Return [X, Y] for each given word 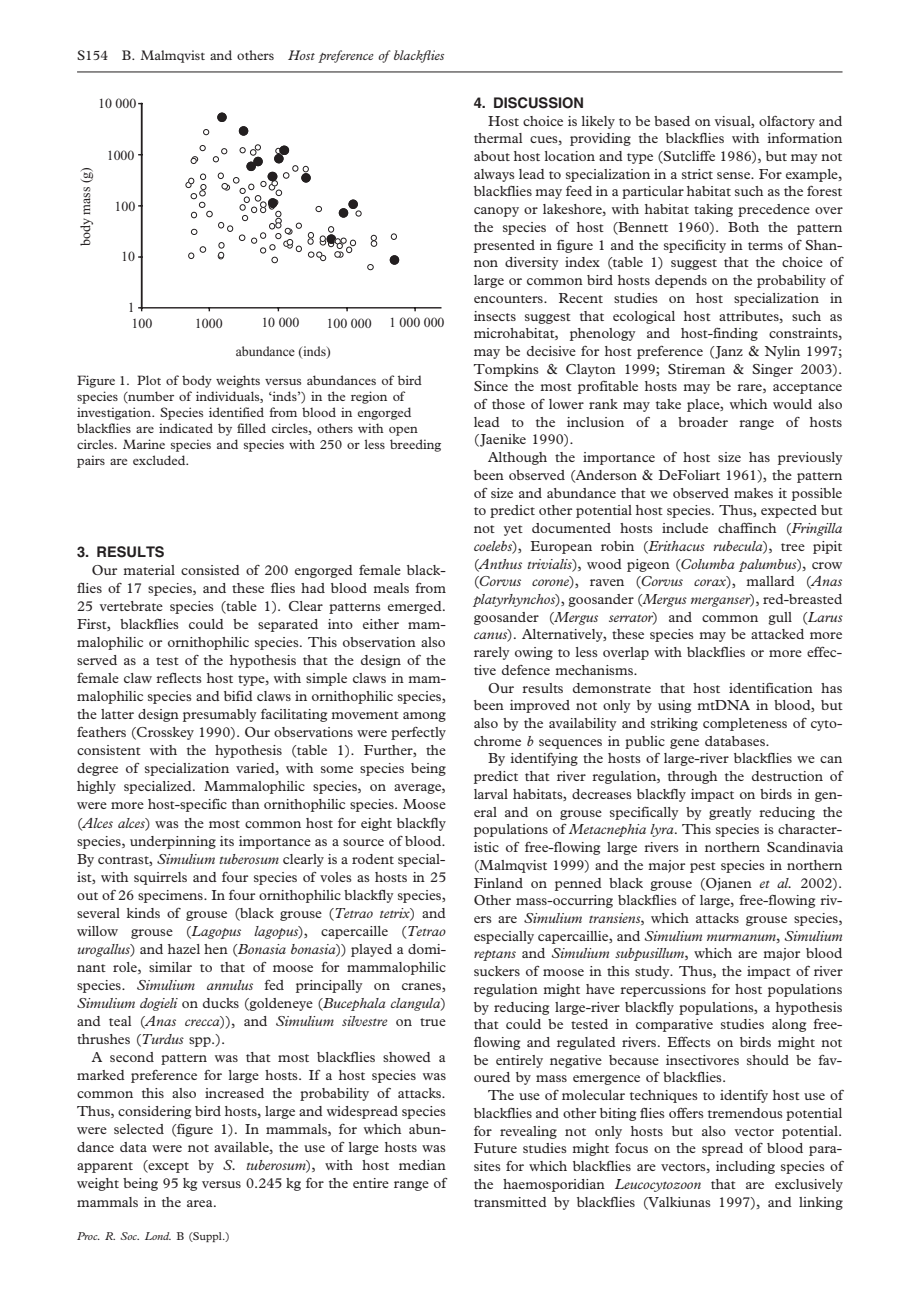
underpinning [173, 842]
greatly [730, 813]
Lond [158, 1236]
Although [517, 458]
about [492, 156]
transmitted [510, 1202]
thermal [498, 138]
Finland [498, 883]
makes [753, 493]
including [745, 1167]
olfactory [787, 122]
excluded [160, 460]
